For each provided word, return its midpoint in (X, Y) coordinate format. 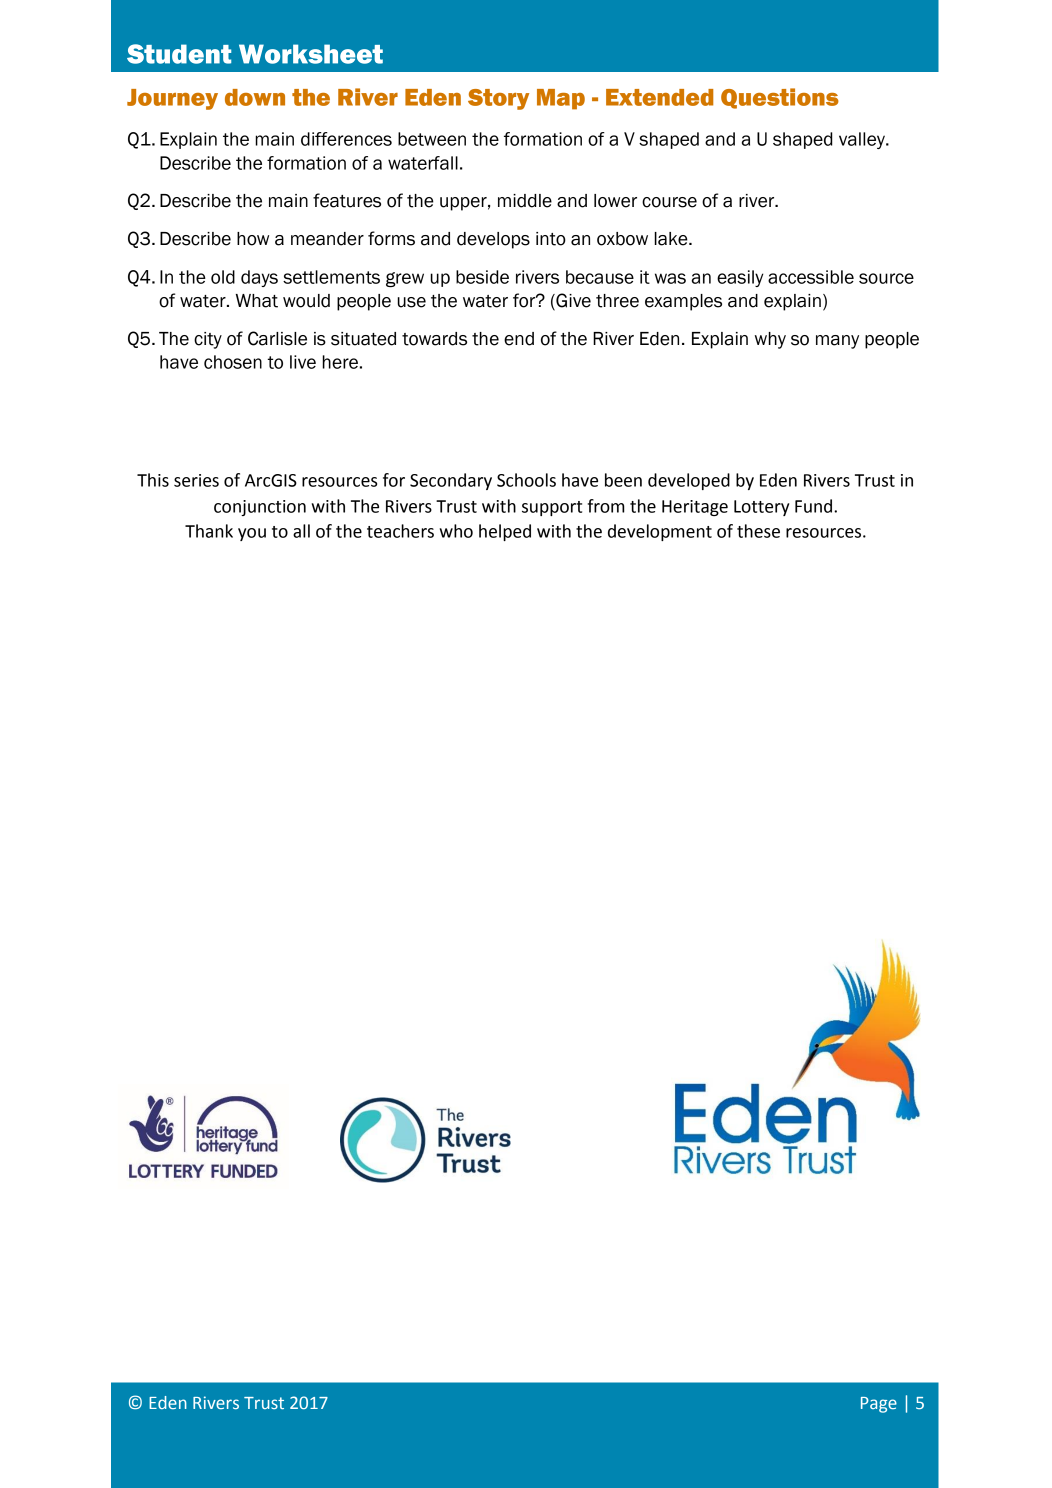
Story (498, 99)
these (758, 531)
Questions (780, 98)
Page (879, 1405)
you (252, 534)
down (255, 97)
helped (505, 532)
